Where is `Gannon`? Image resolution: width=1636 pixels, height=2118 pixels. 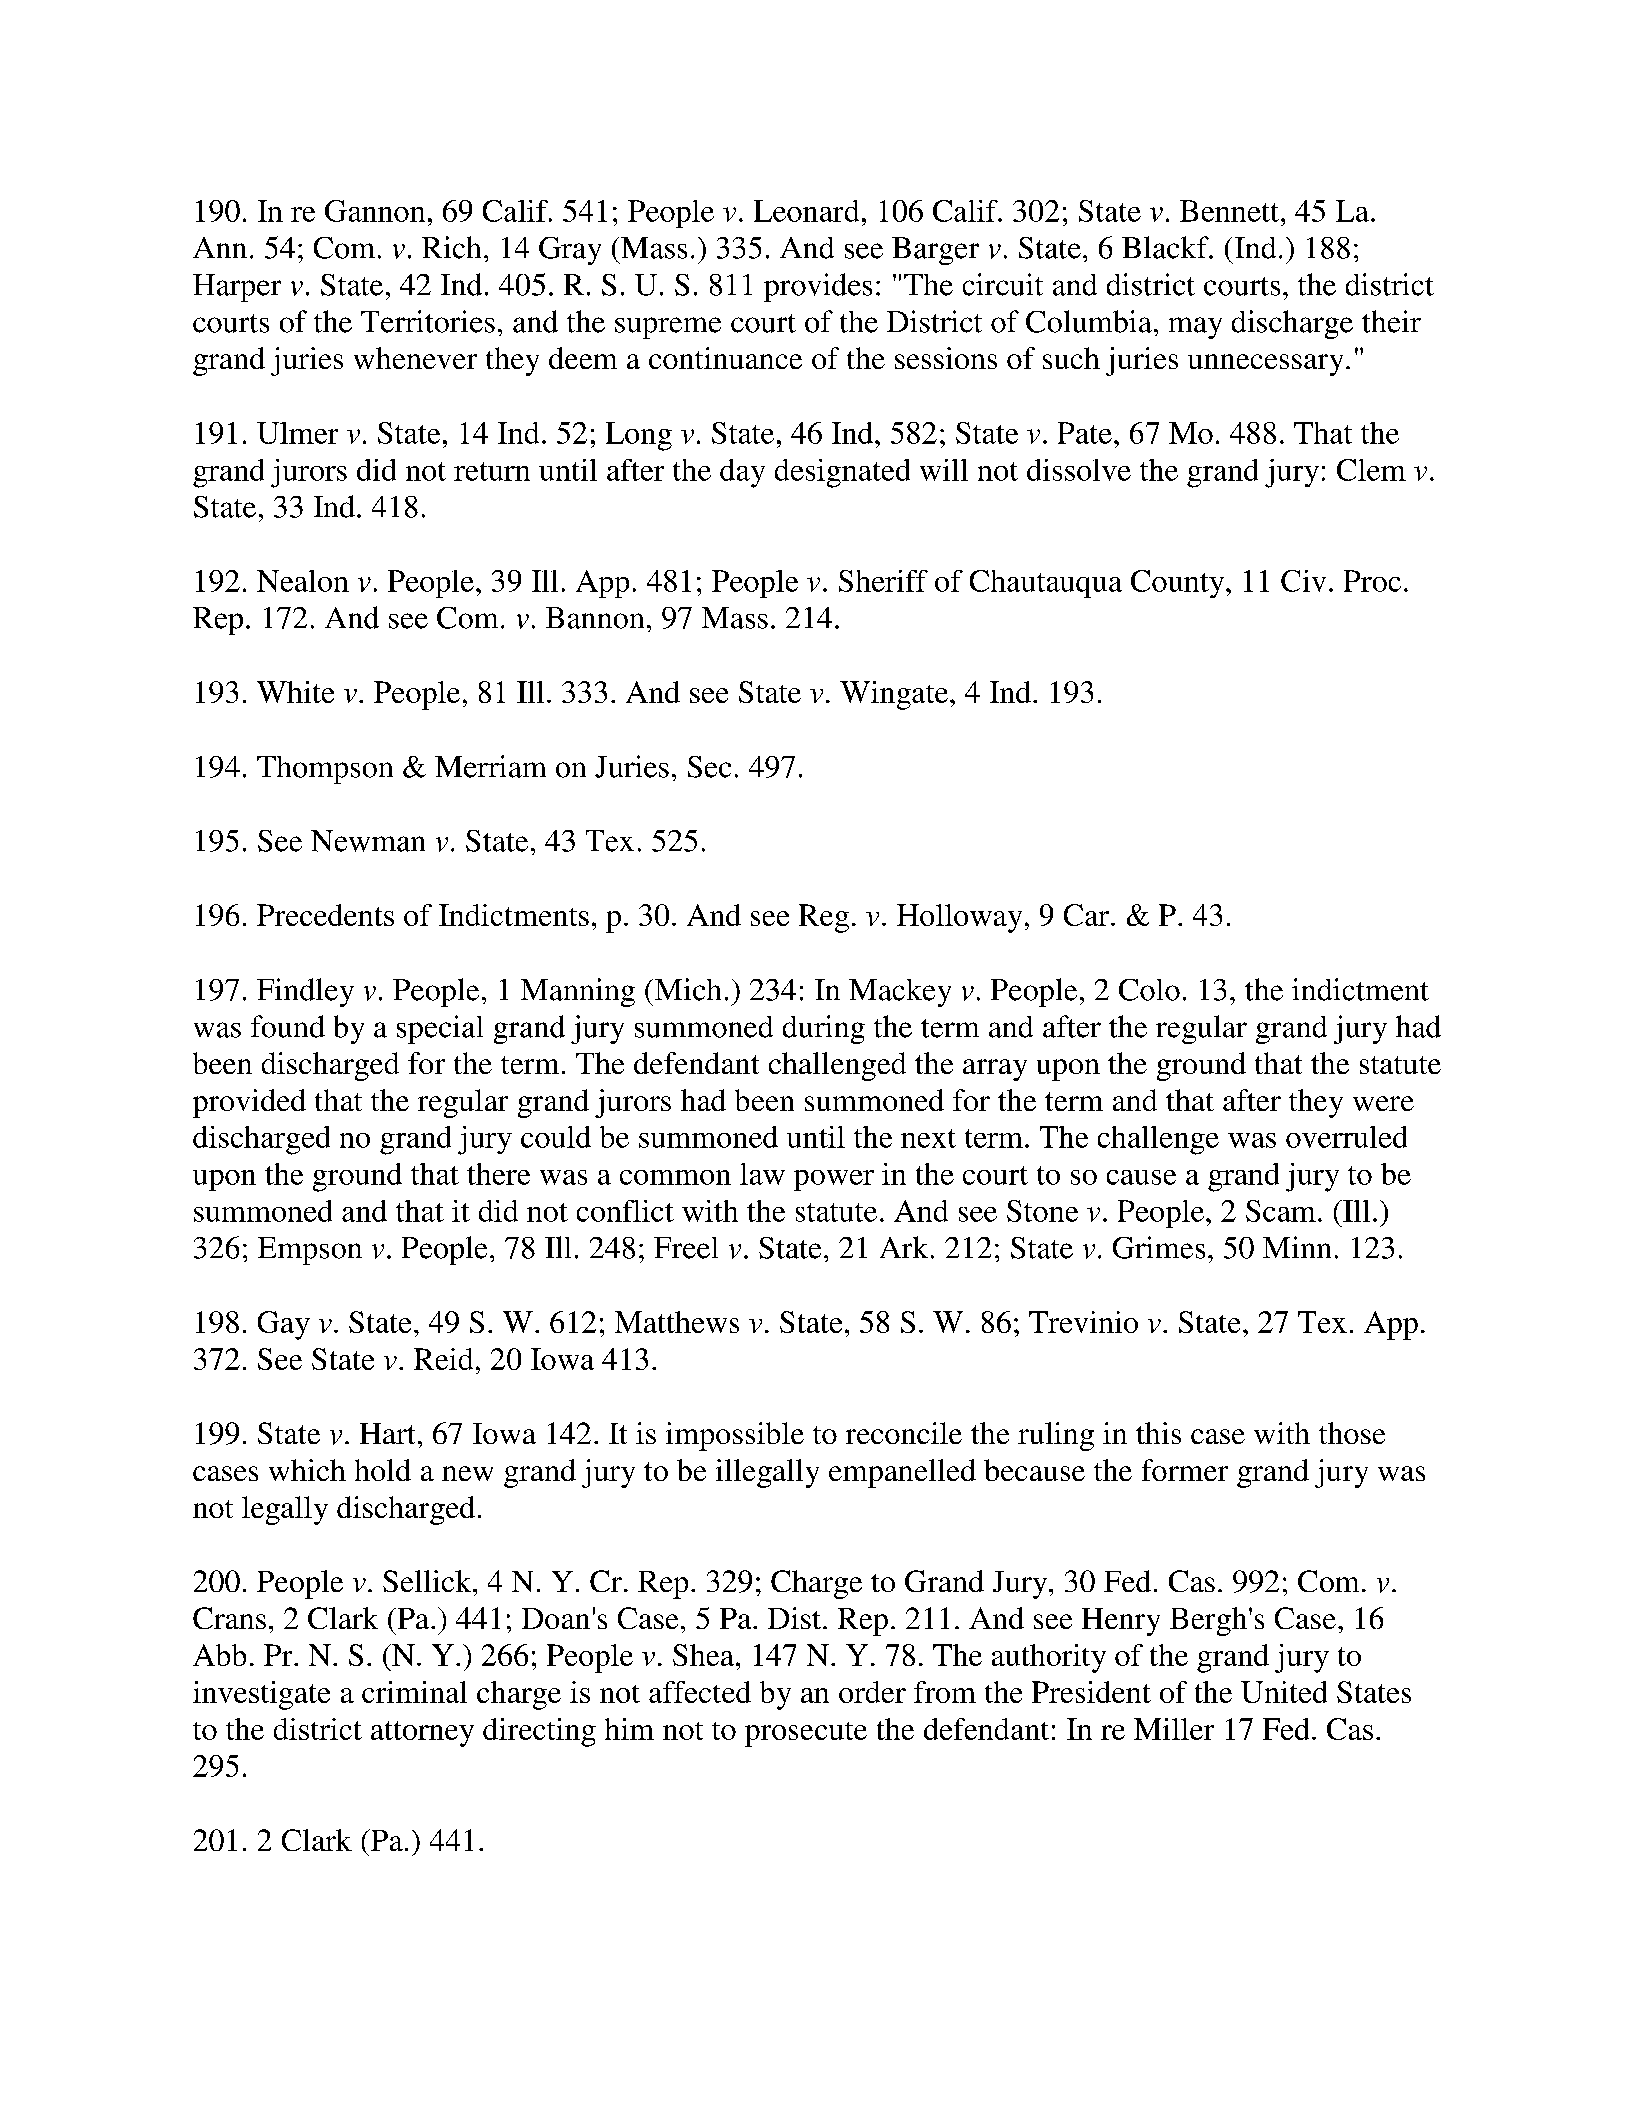
Gannon is located at coordinates (375, 211).
